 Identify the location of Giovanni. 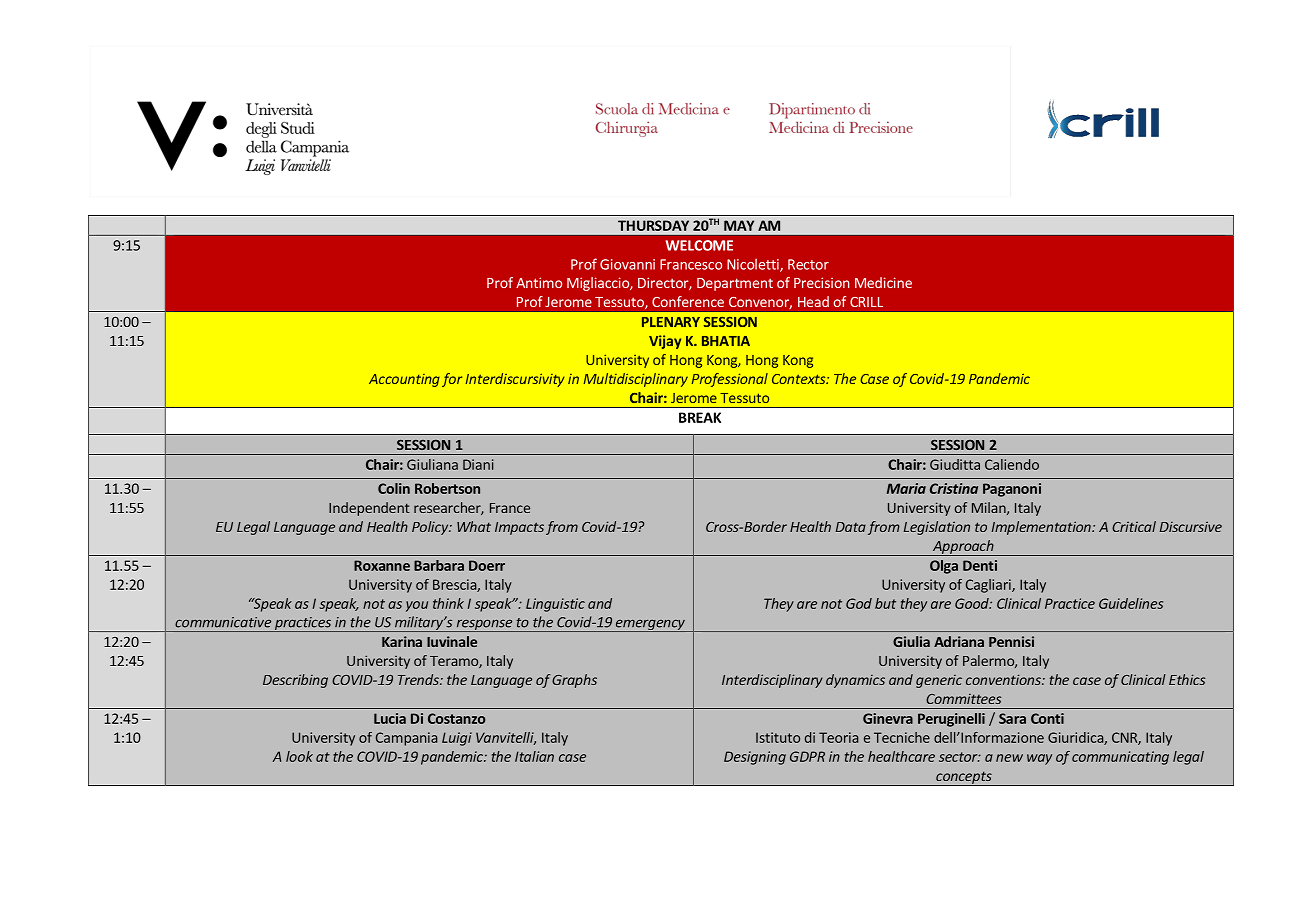
(627, 264).
